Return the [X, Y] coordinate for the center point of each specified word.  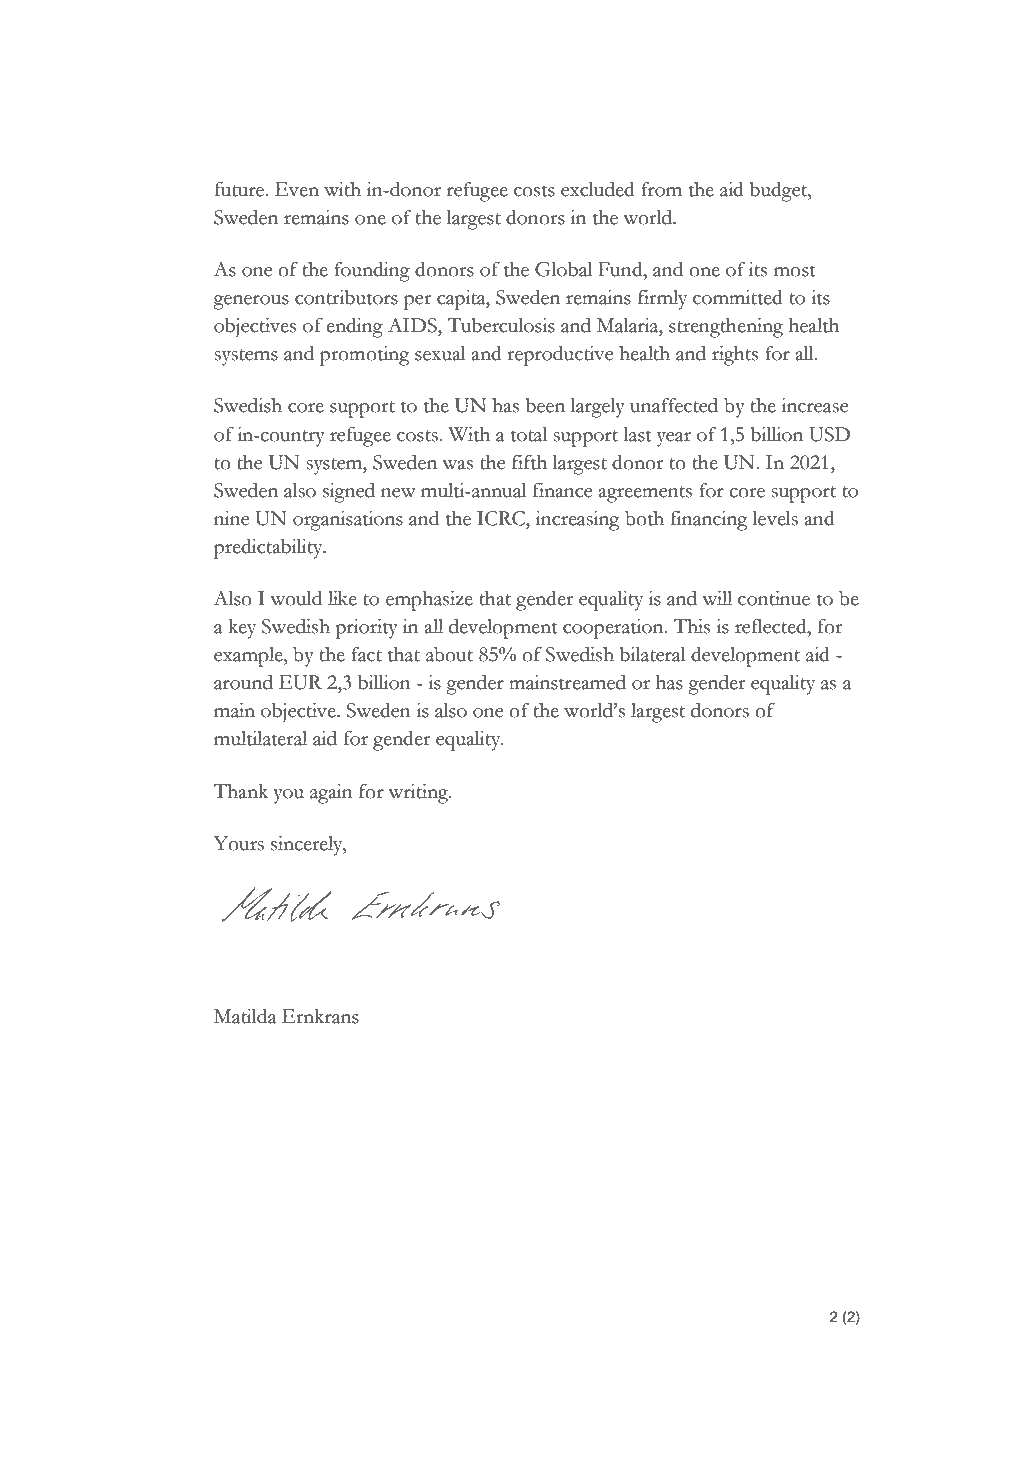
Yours [238, 843]
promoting [365, 356]
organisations [348, 521]
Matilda [245, 1016]
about [449, 654]
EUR [300, 682]
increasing [578, 521]
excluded [598, 189]
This [691, 626]
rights [735, 356]
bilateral [652, 654]
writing [419, 794]
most [795, 271]
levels [775, 518]
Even [297, 189]
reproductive [560, 356]
